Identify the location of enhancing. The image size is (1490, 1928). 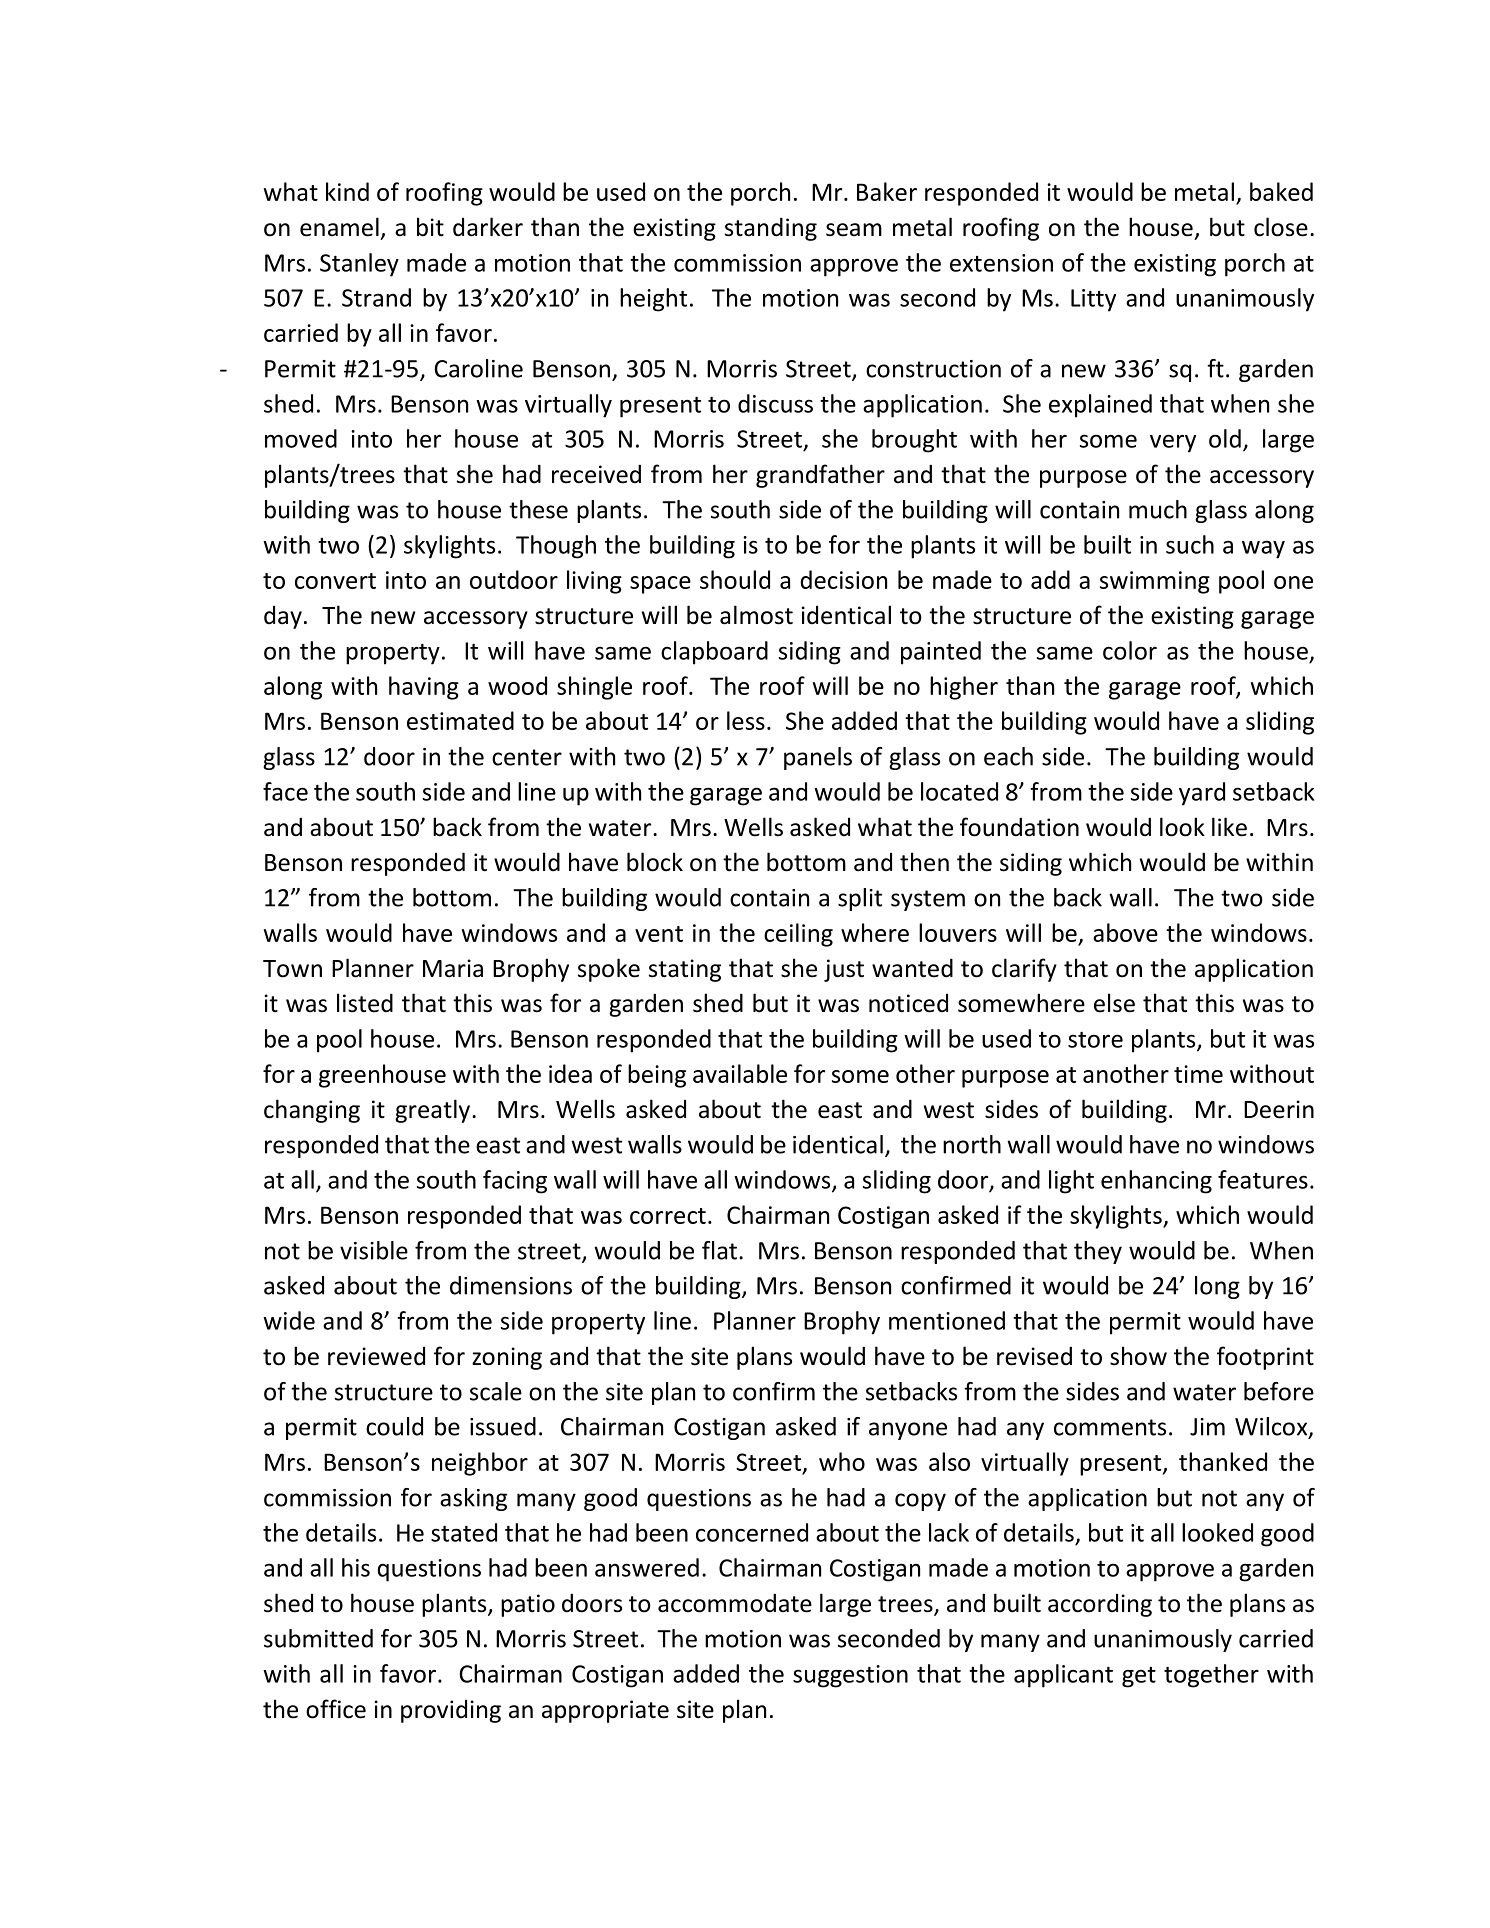
(1156, 1182).
